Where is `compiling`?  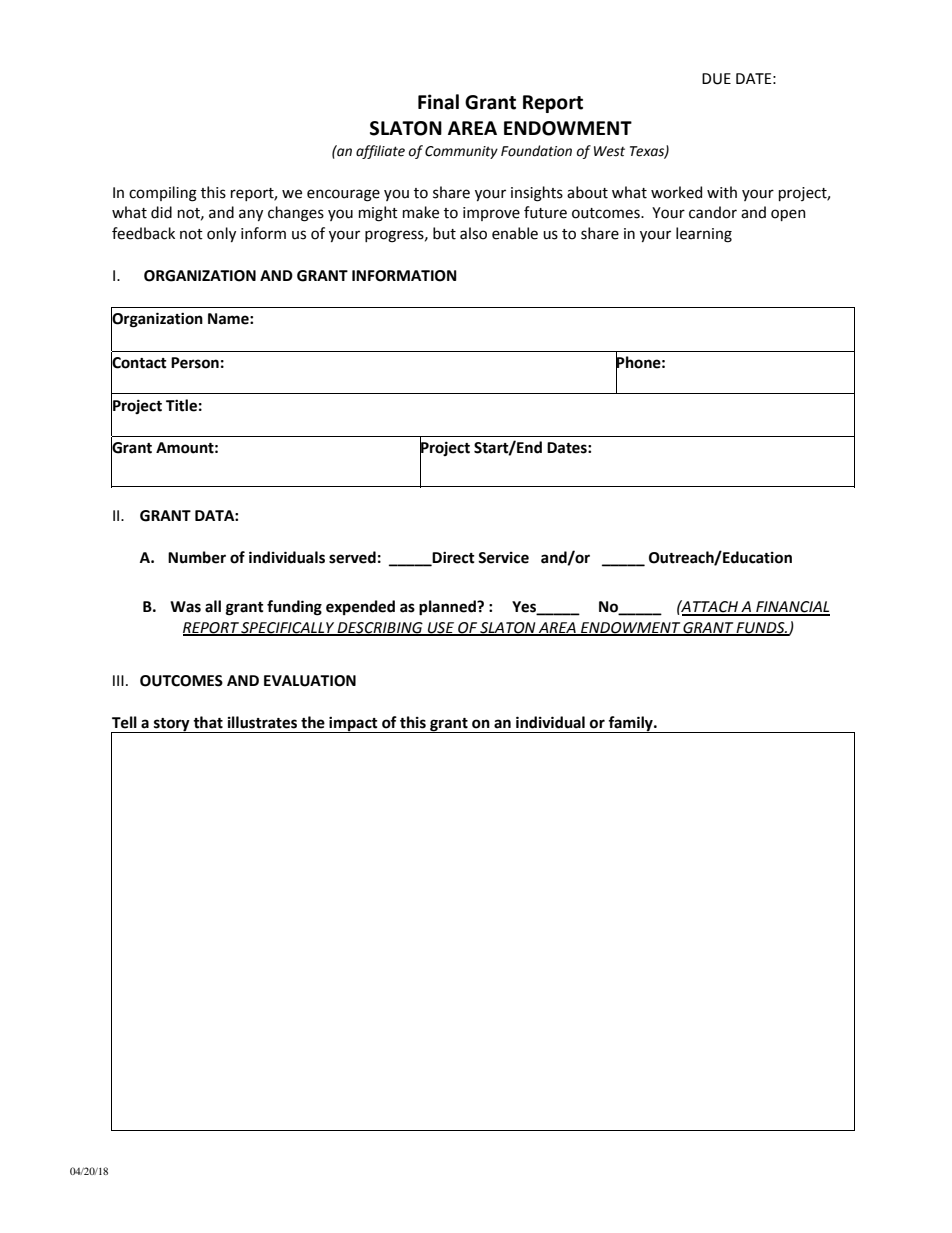 compiling is located at coordinates (163, 194).
